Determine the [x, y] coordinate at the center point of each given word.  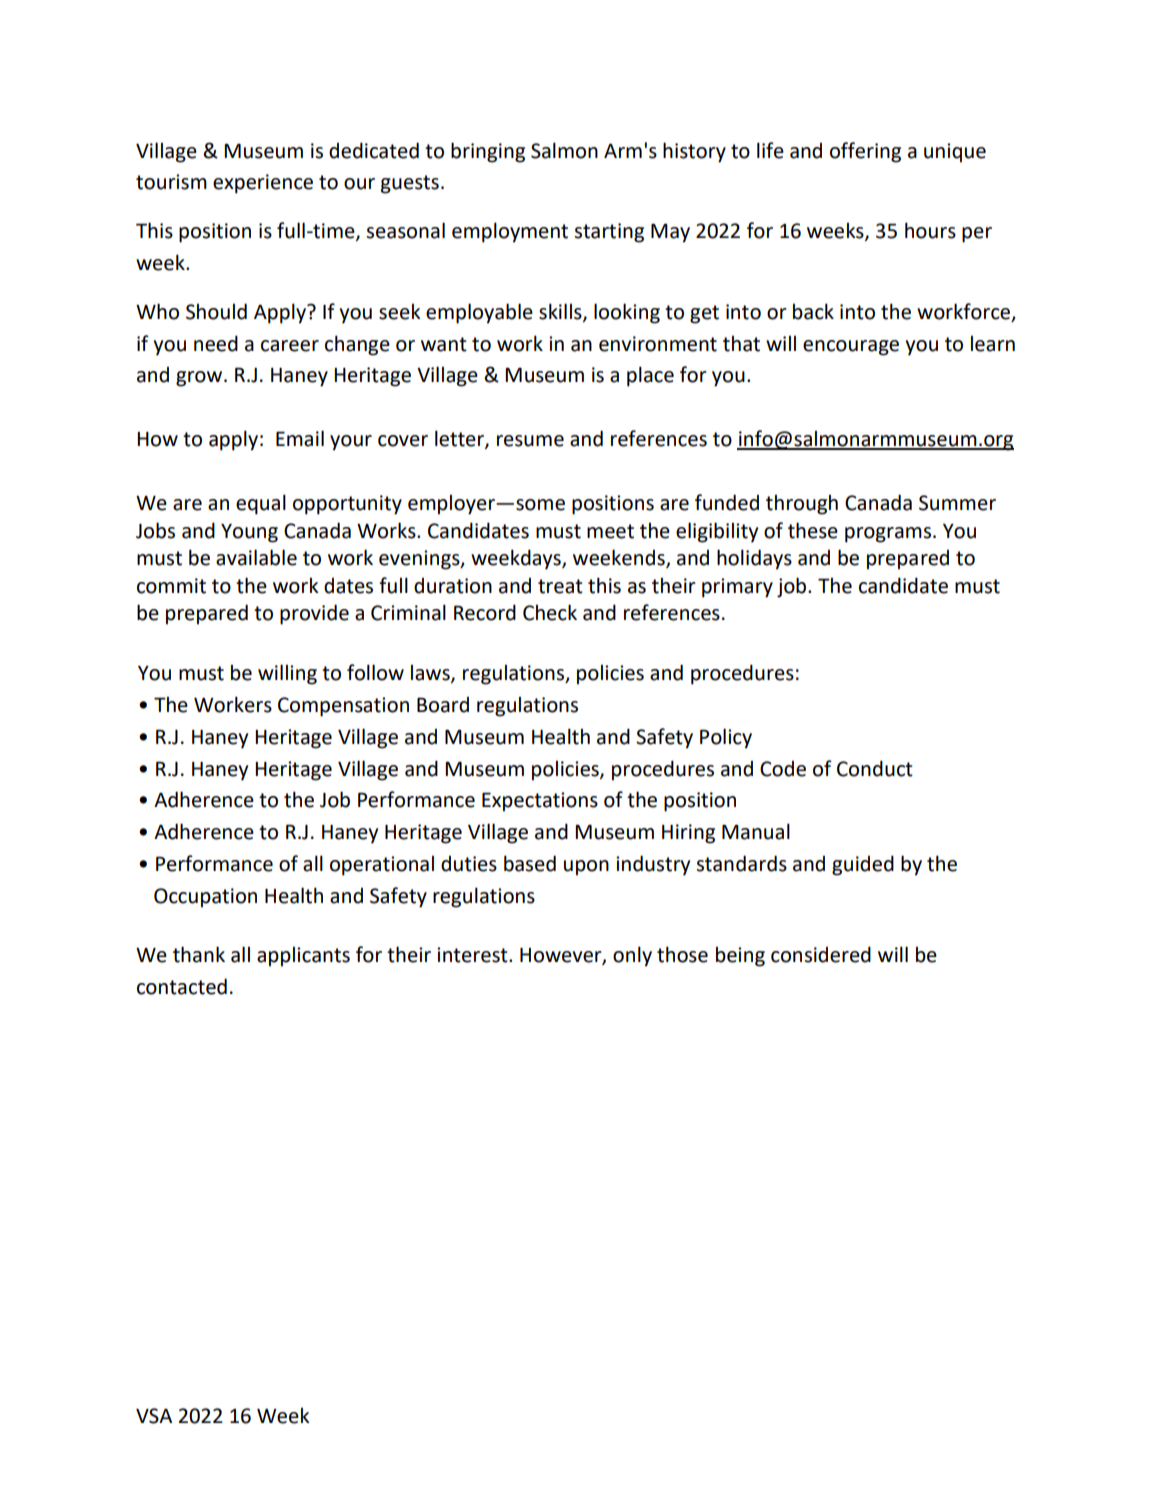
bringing [488, 152]
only [632, 956]
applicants [303, 957]
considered [821, 954]
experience [263, 184]
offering [865, 152]
